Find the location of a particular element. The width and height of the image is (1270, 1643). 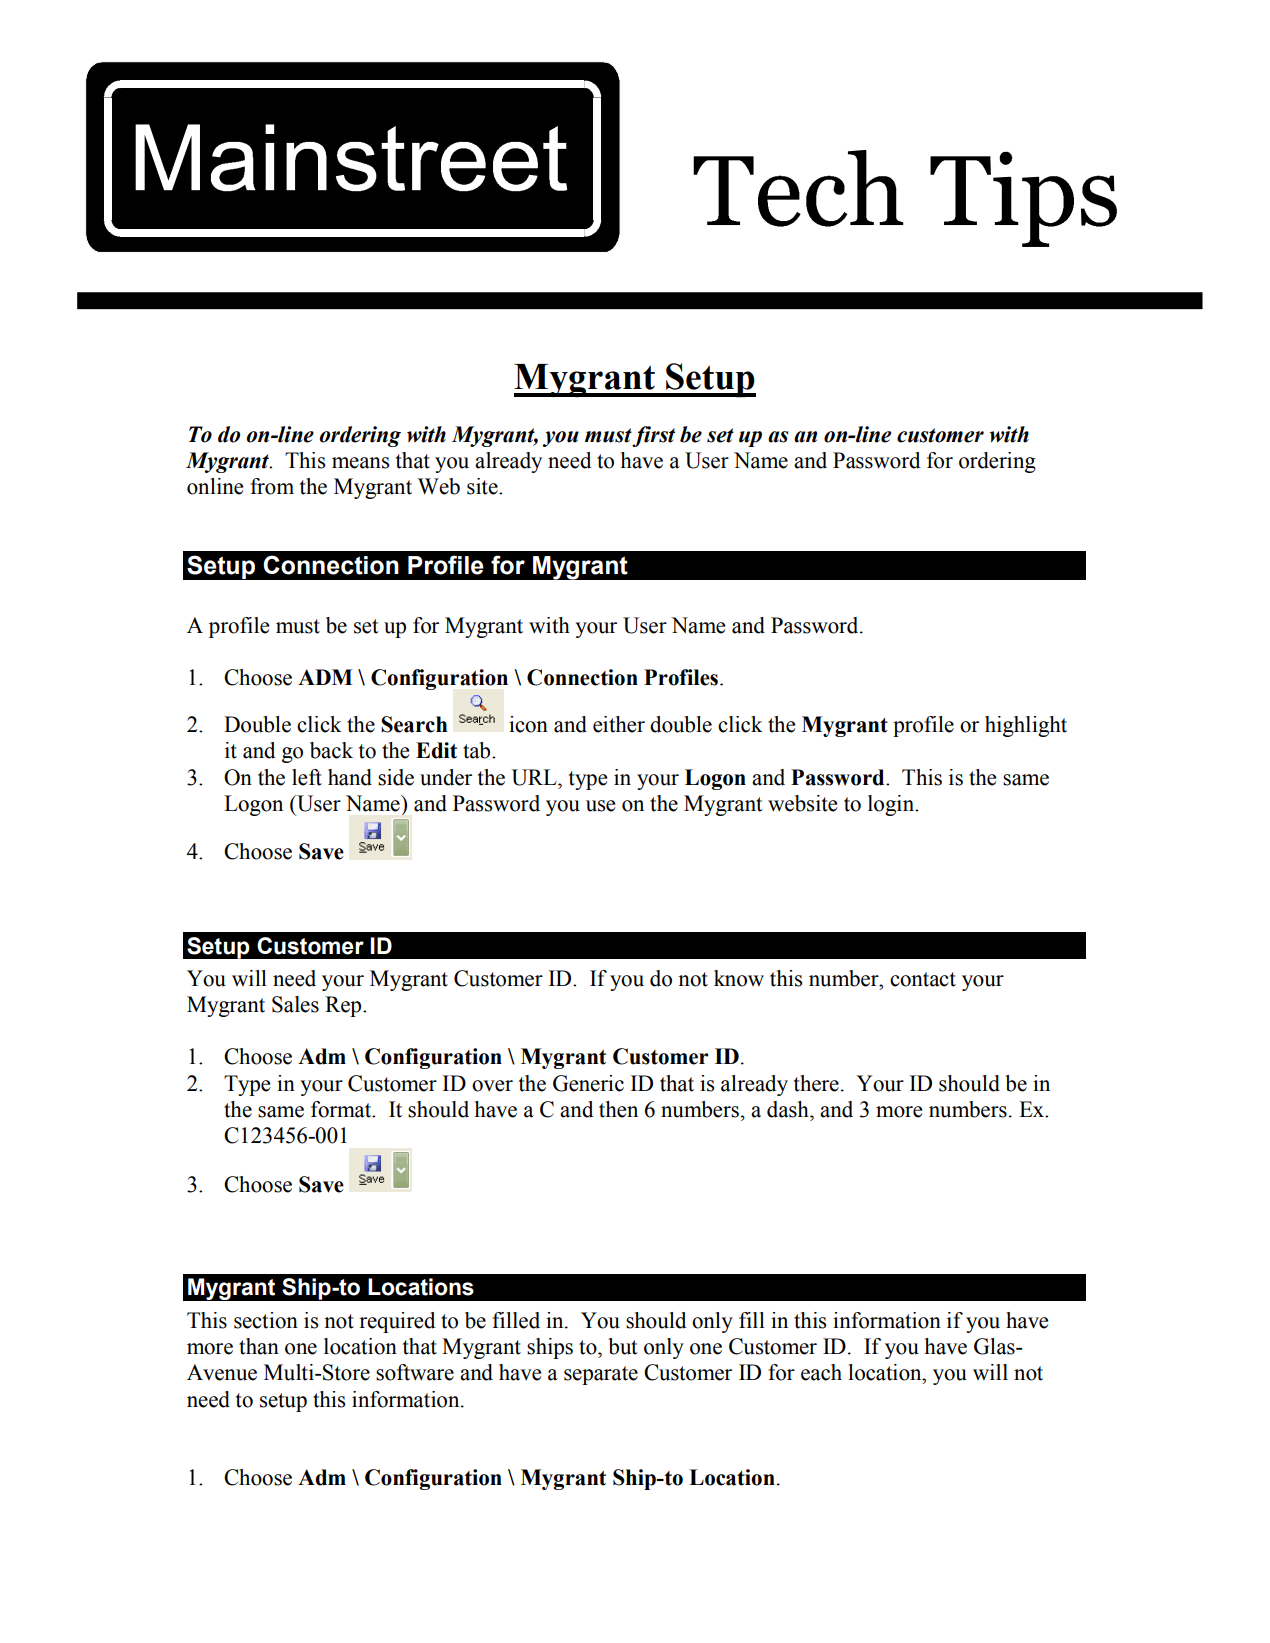

contact is located at coordinates (923, 979).
